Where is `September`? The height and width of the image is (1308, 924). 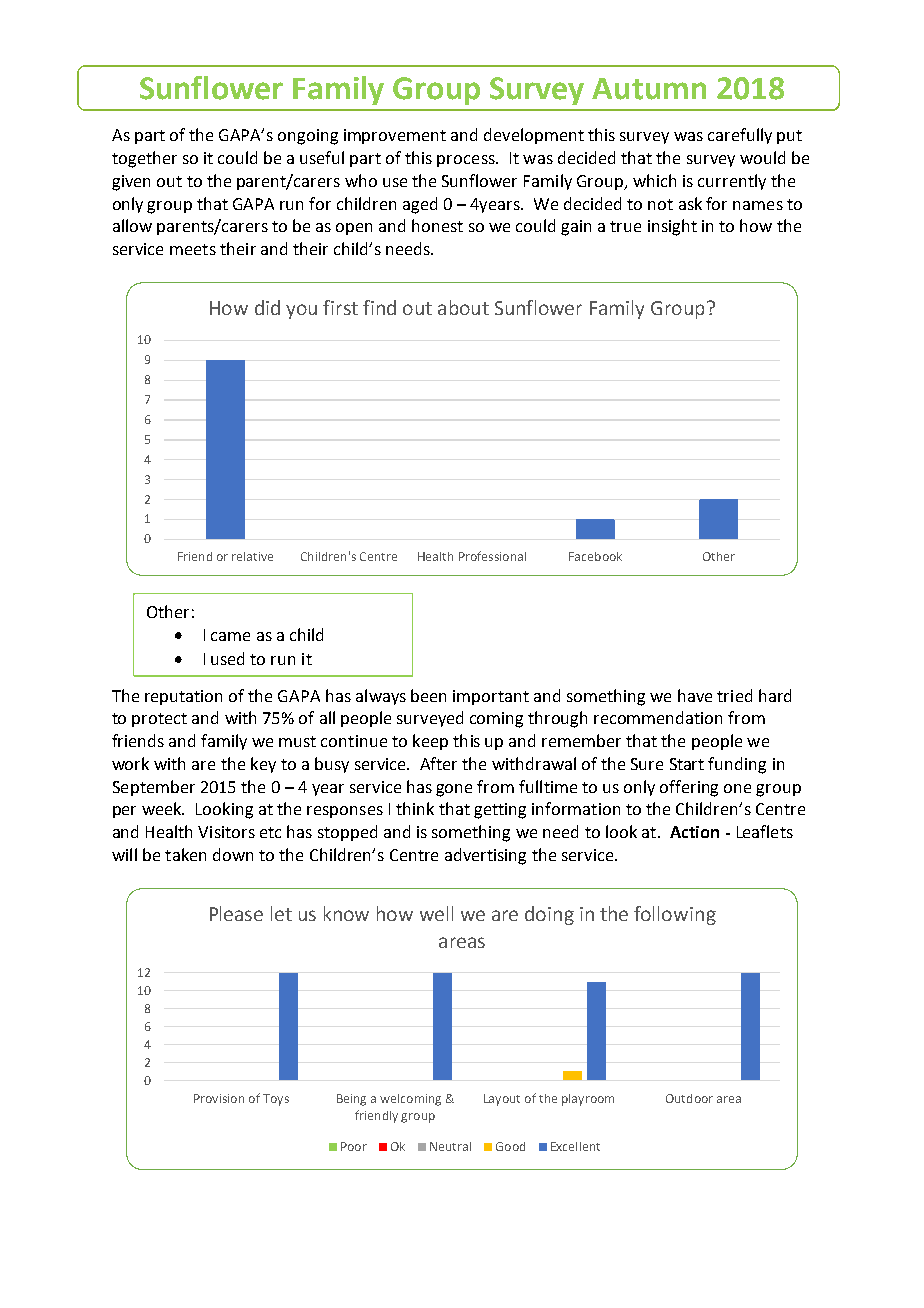 September is located at coordinates (154, 788).
